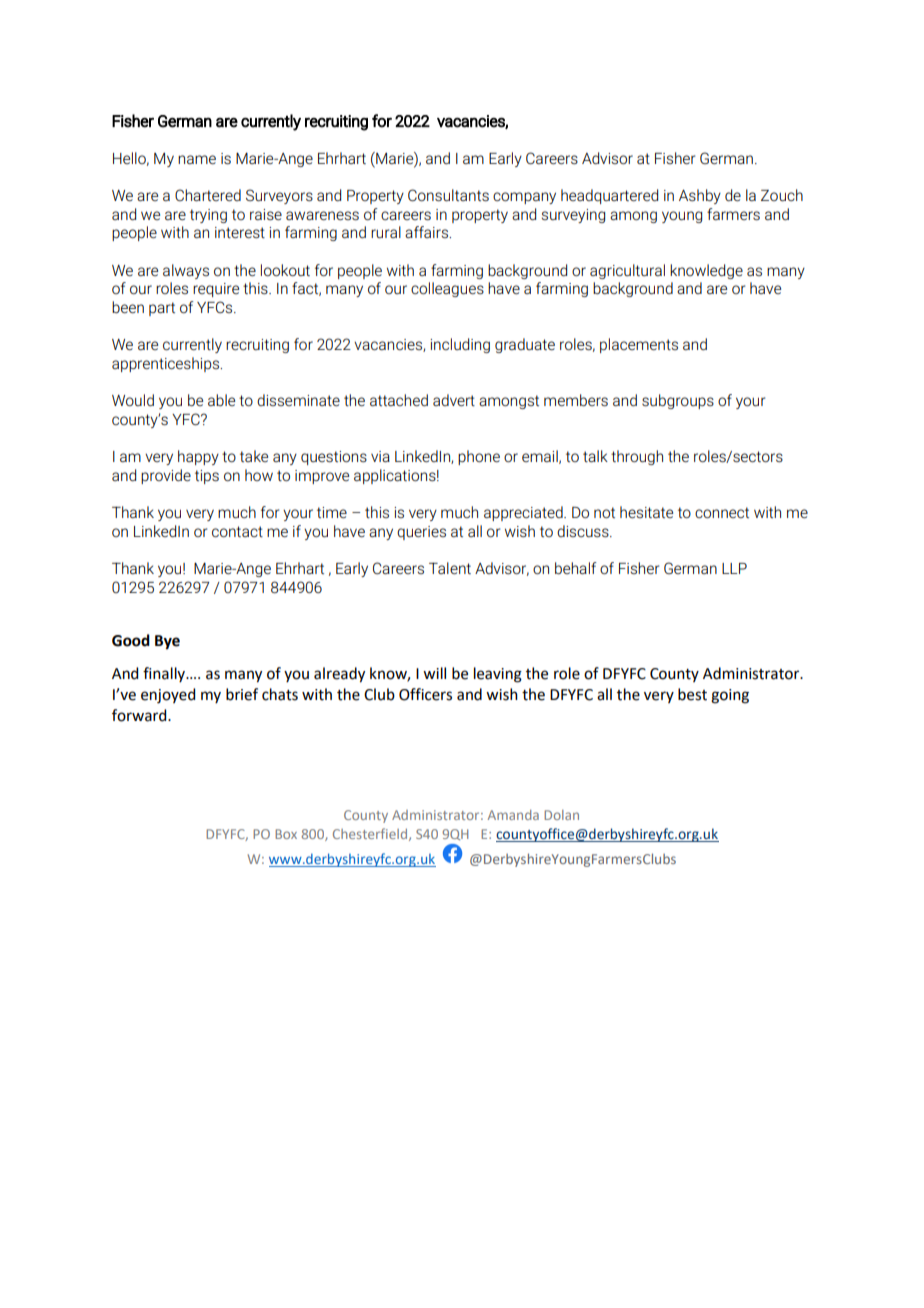  Describe the element at coordinates (208, 195) in the screenshot. I see `Chartered` at that location.
